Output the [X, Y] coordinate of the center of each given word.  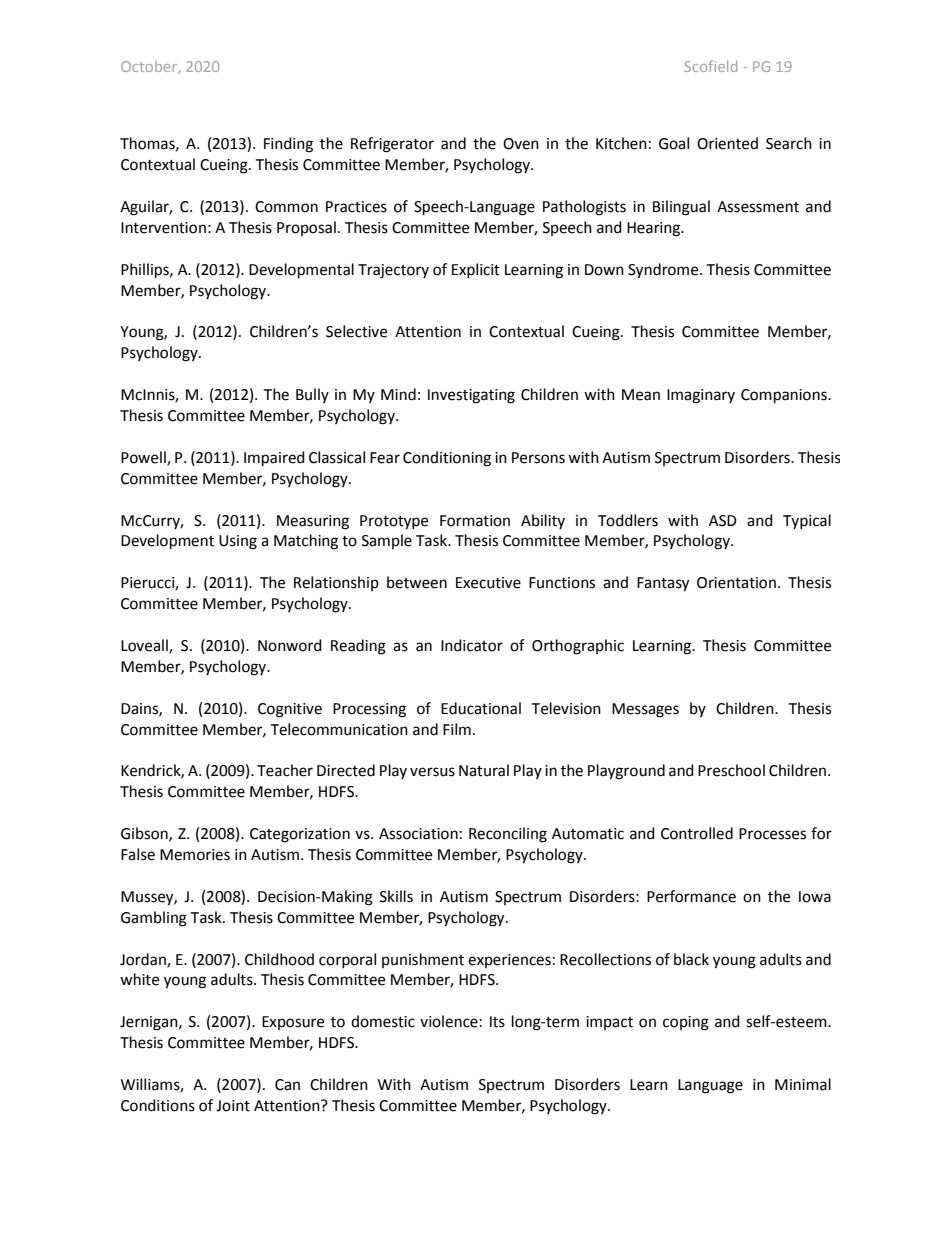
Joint [233, 1106]
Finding [288, 145]
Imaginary [701, 396]
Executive [488, 583]
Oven [521, 144]
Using [238, 542]
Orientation [736, 583]
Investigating [471, 396]
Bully [312, 395]
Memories [195, 855]
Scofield [710, 66]
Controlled [697, 833]
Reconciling [508, 835]
